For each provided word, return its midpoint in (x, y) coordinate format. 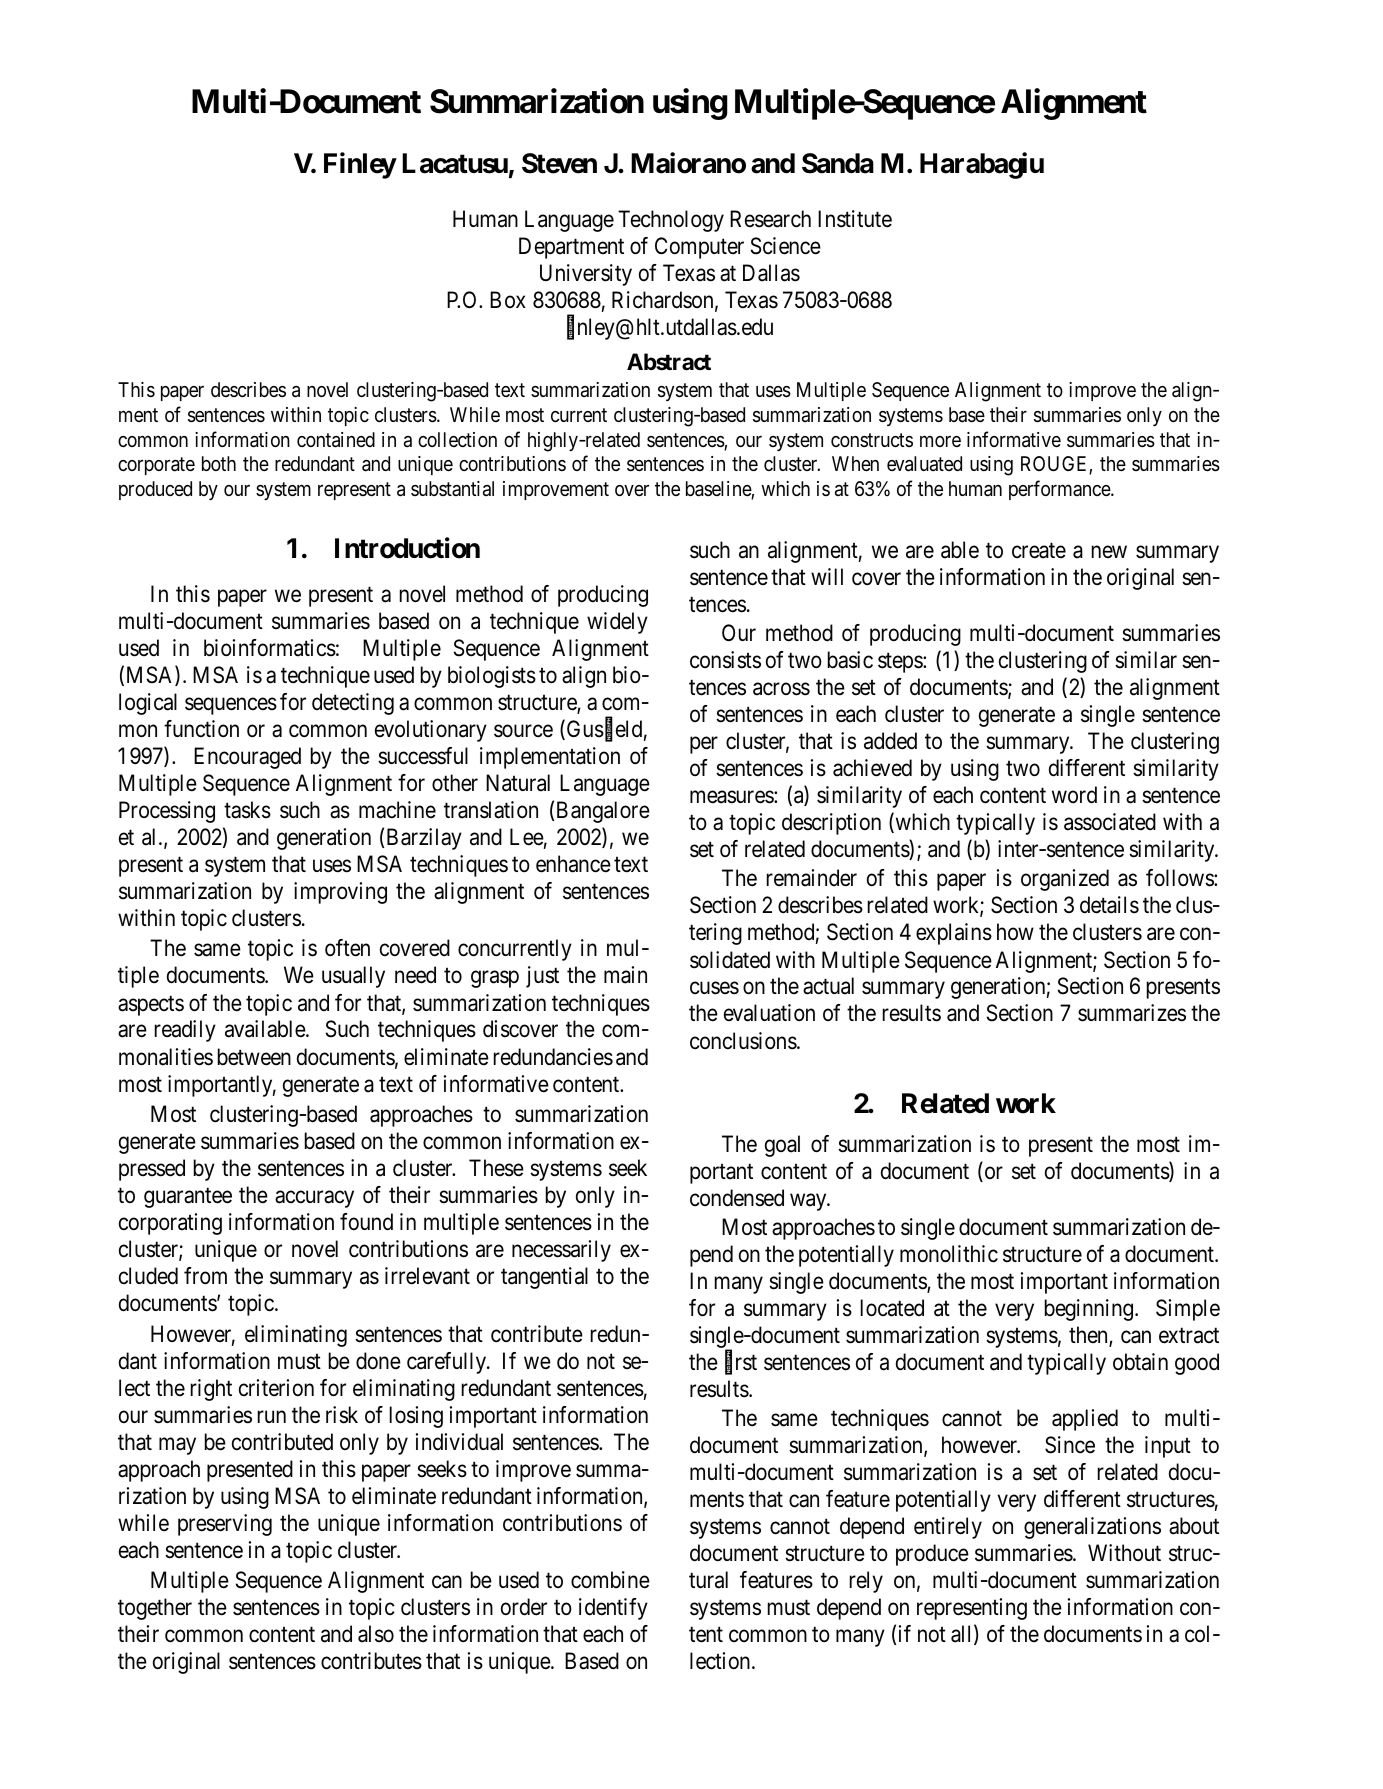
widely (617, 623)
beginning (1090, 1310)
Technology (671, 221)
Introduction (407, 548)
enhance (573, 864)
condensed (737, 1198)
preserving (225, 1525)
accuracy (314, 1199)
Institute (855, 219)
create (1039, 551)
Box (508, 299)
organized (1065, 880)
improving (340, 893)
